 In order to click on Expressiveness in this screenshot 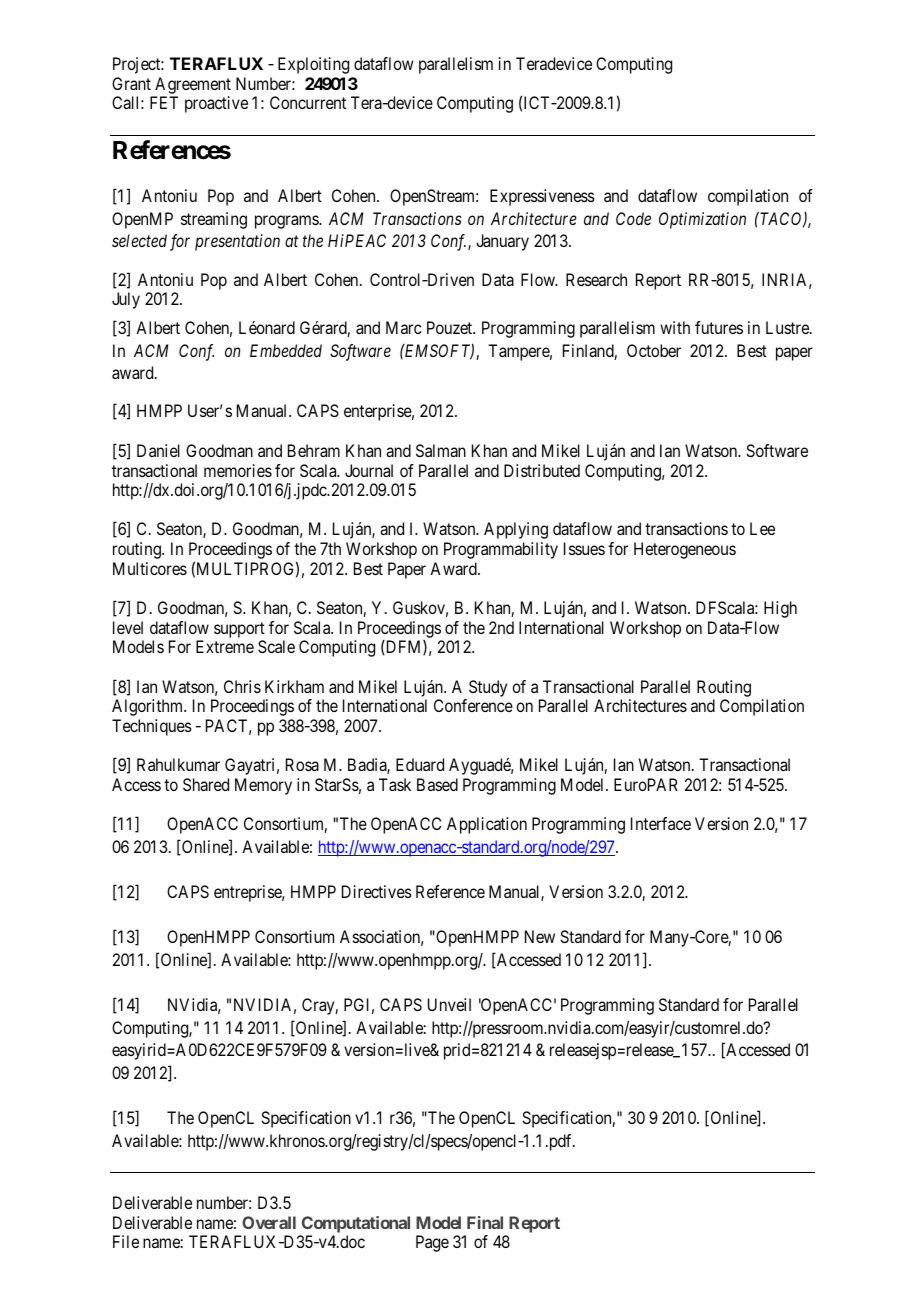, I will do `click(542, 197)`.
